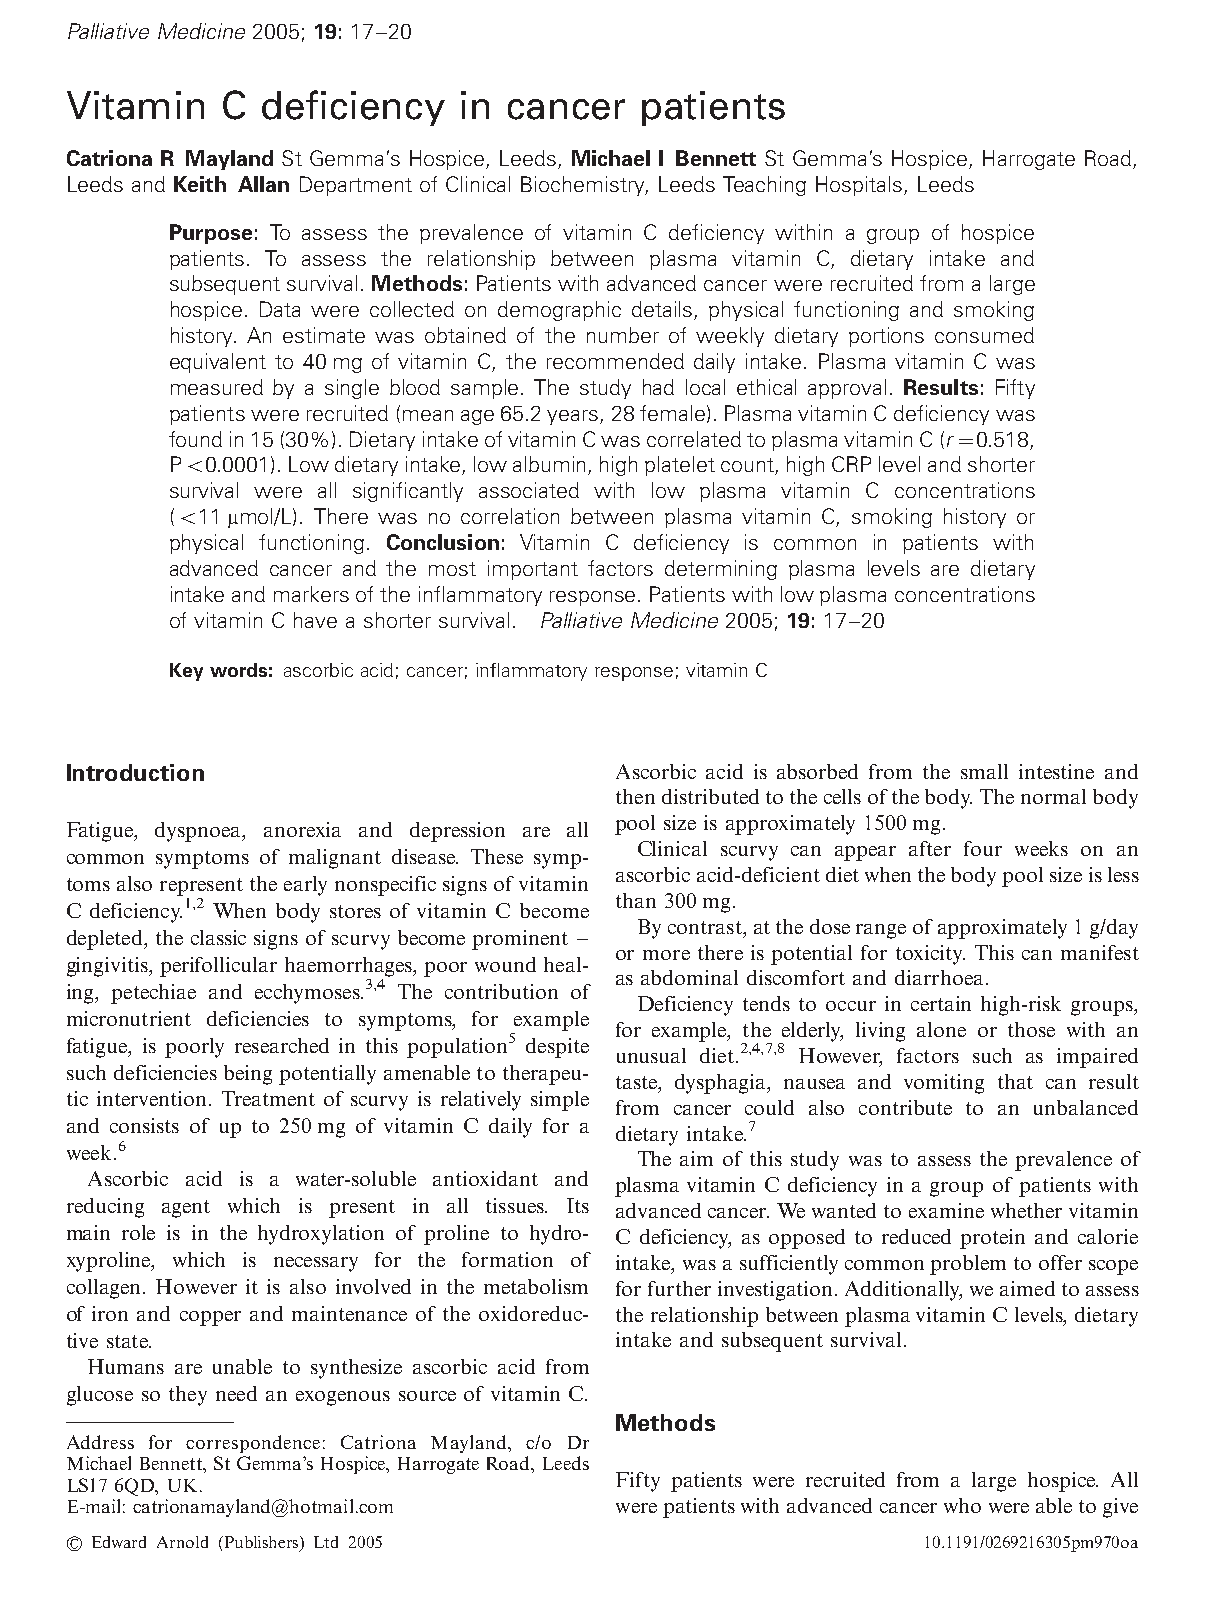 The width and height of the page is (1205, 1605). Describe the element at coordinates (248, 1075) in the page. I see `being` at that location.
